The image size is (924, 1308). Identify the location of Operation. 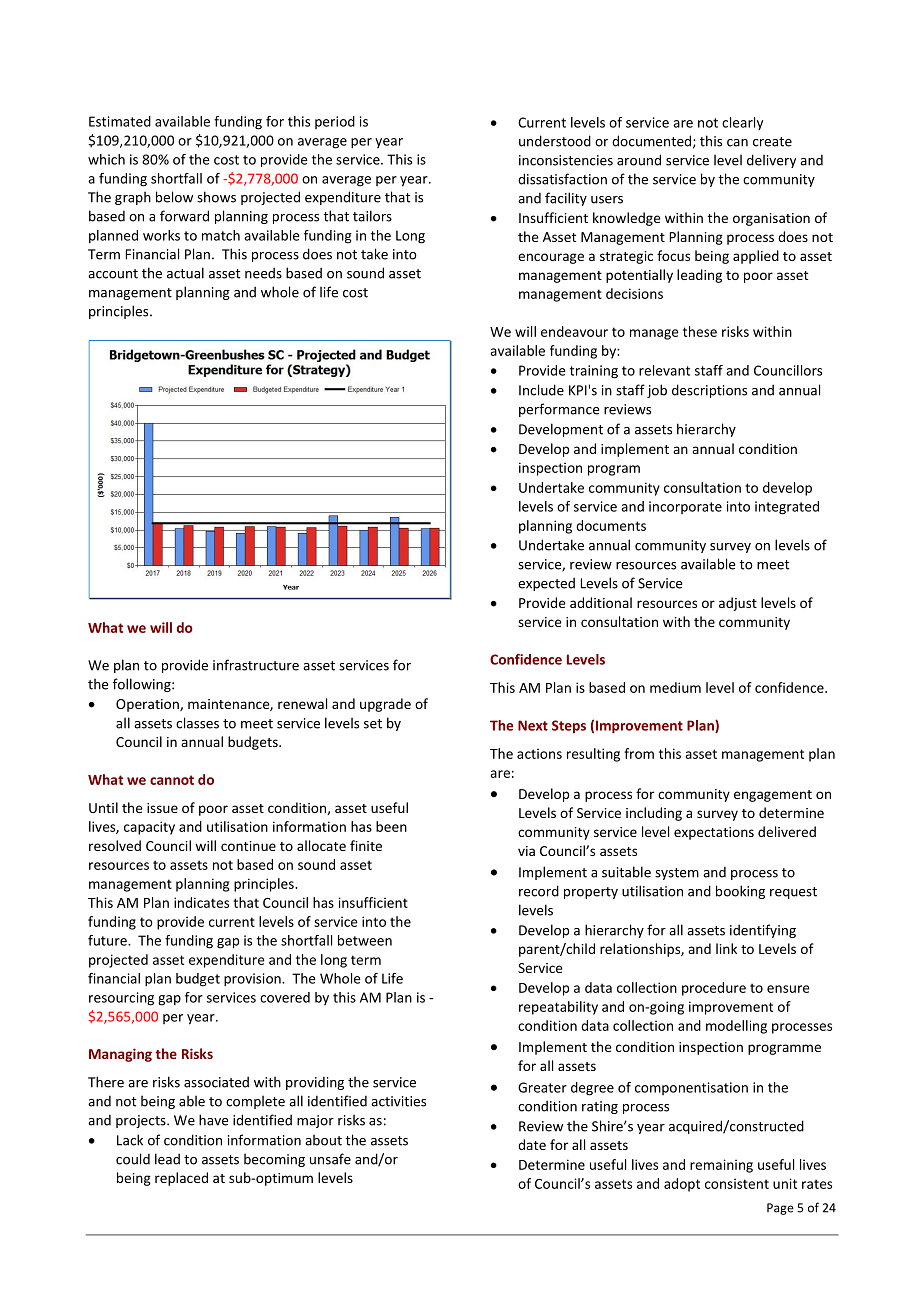
(148, 705).
